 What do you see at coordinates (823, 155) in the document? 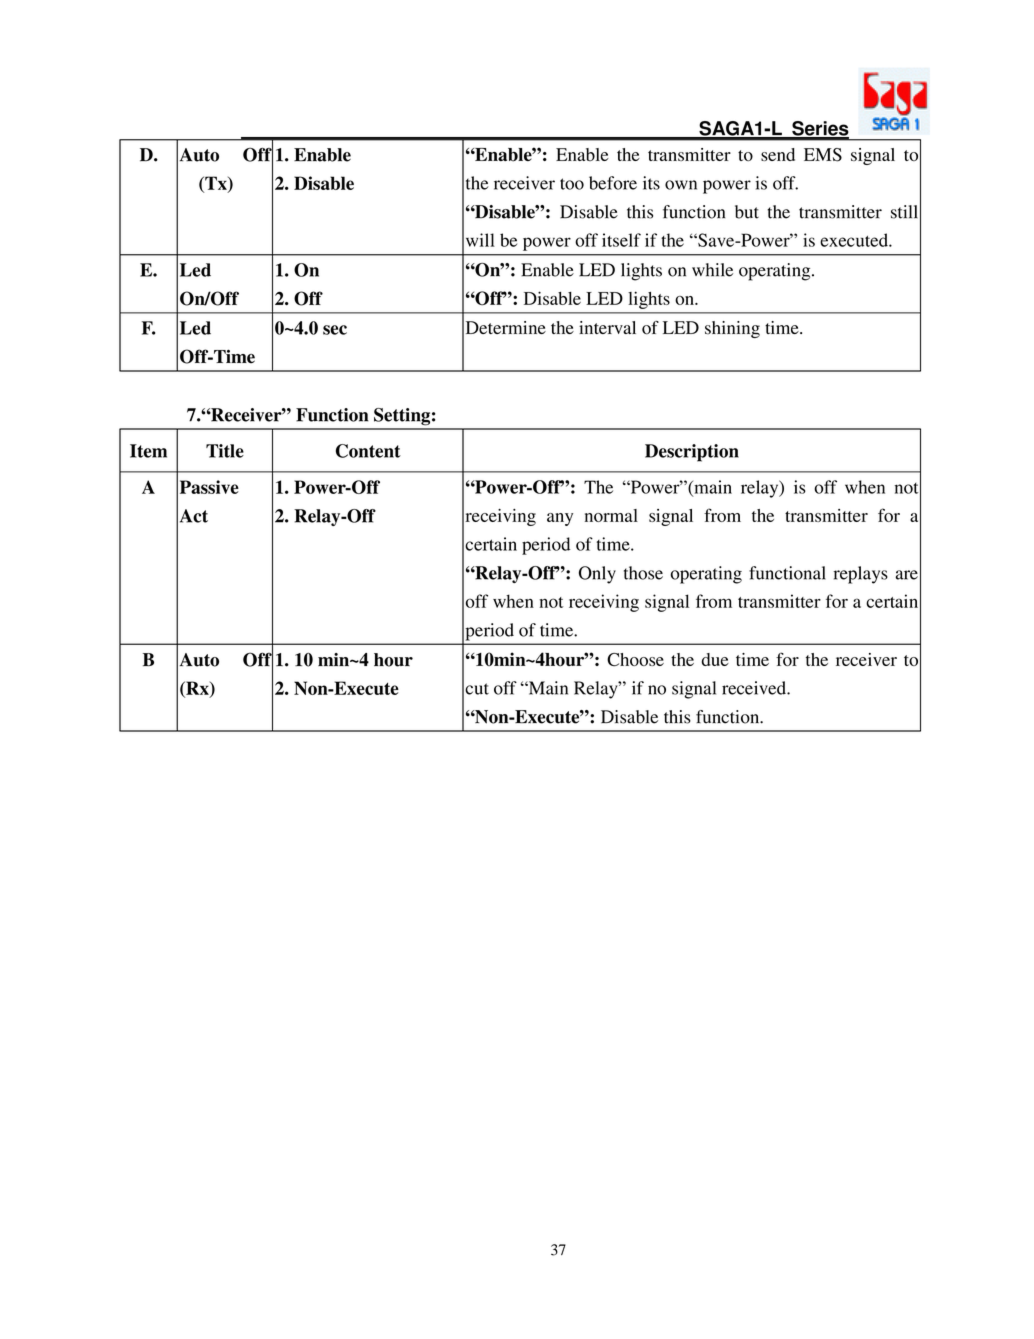
I see `EMS` at bounding box center [823, 155].
